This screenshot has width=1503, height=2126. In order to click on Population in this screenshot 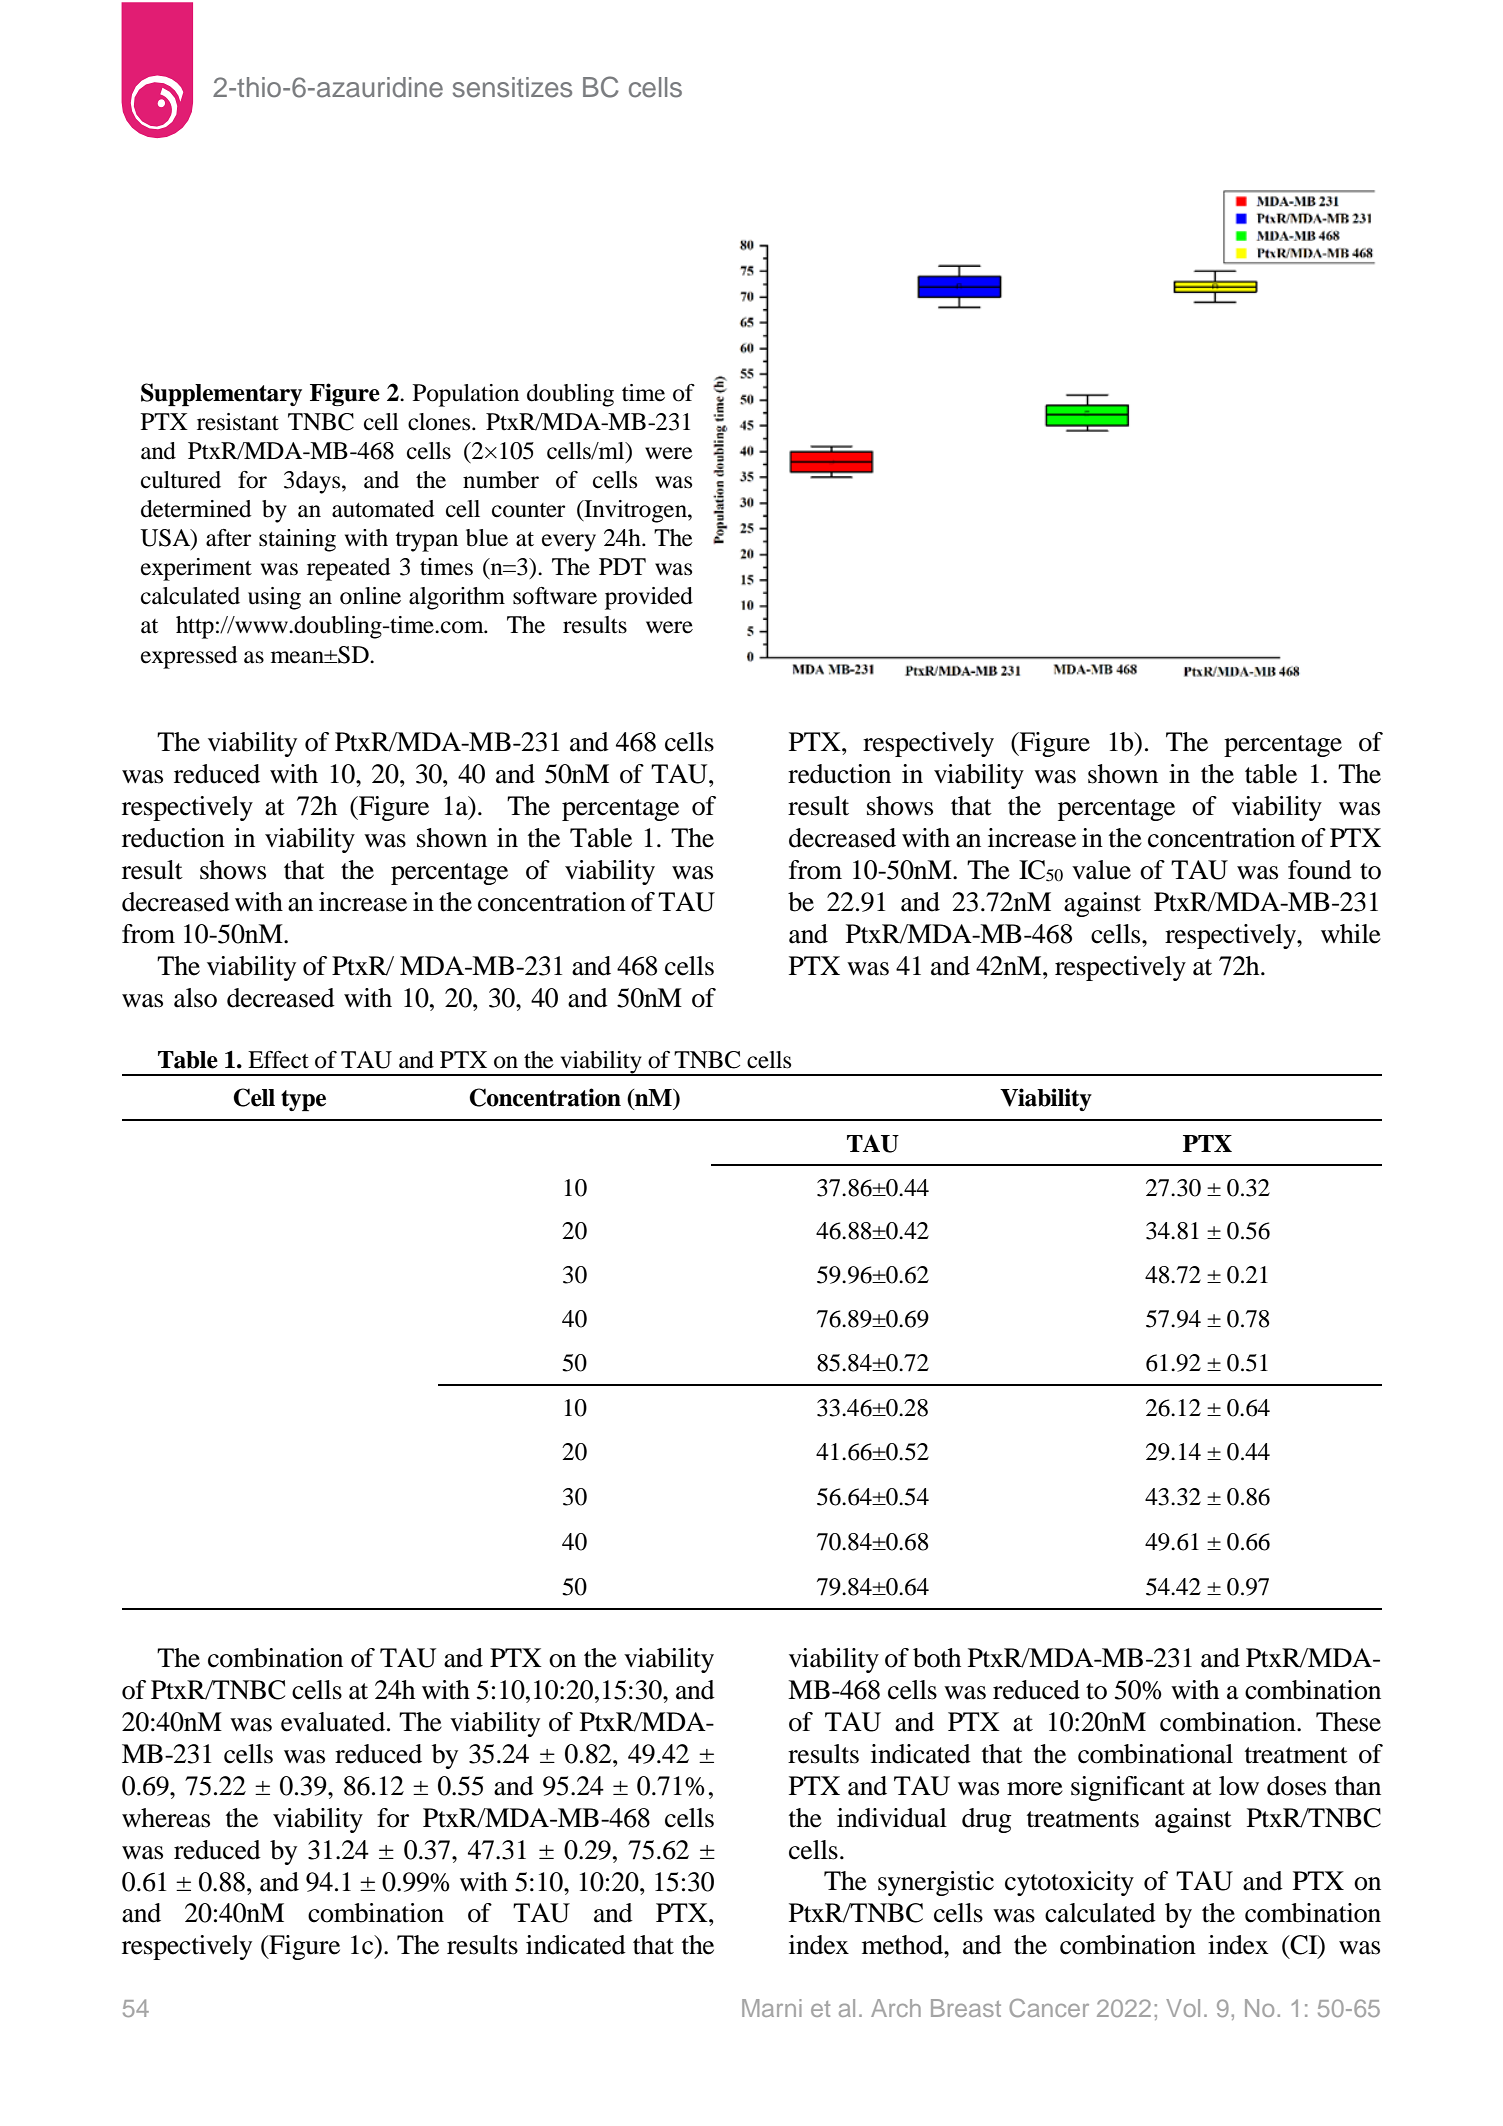, I will do `click(466, 395)`.
